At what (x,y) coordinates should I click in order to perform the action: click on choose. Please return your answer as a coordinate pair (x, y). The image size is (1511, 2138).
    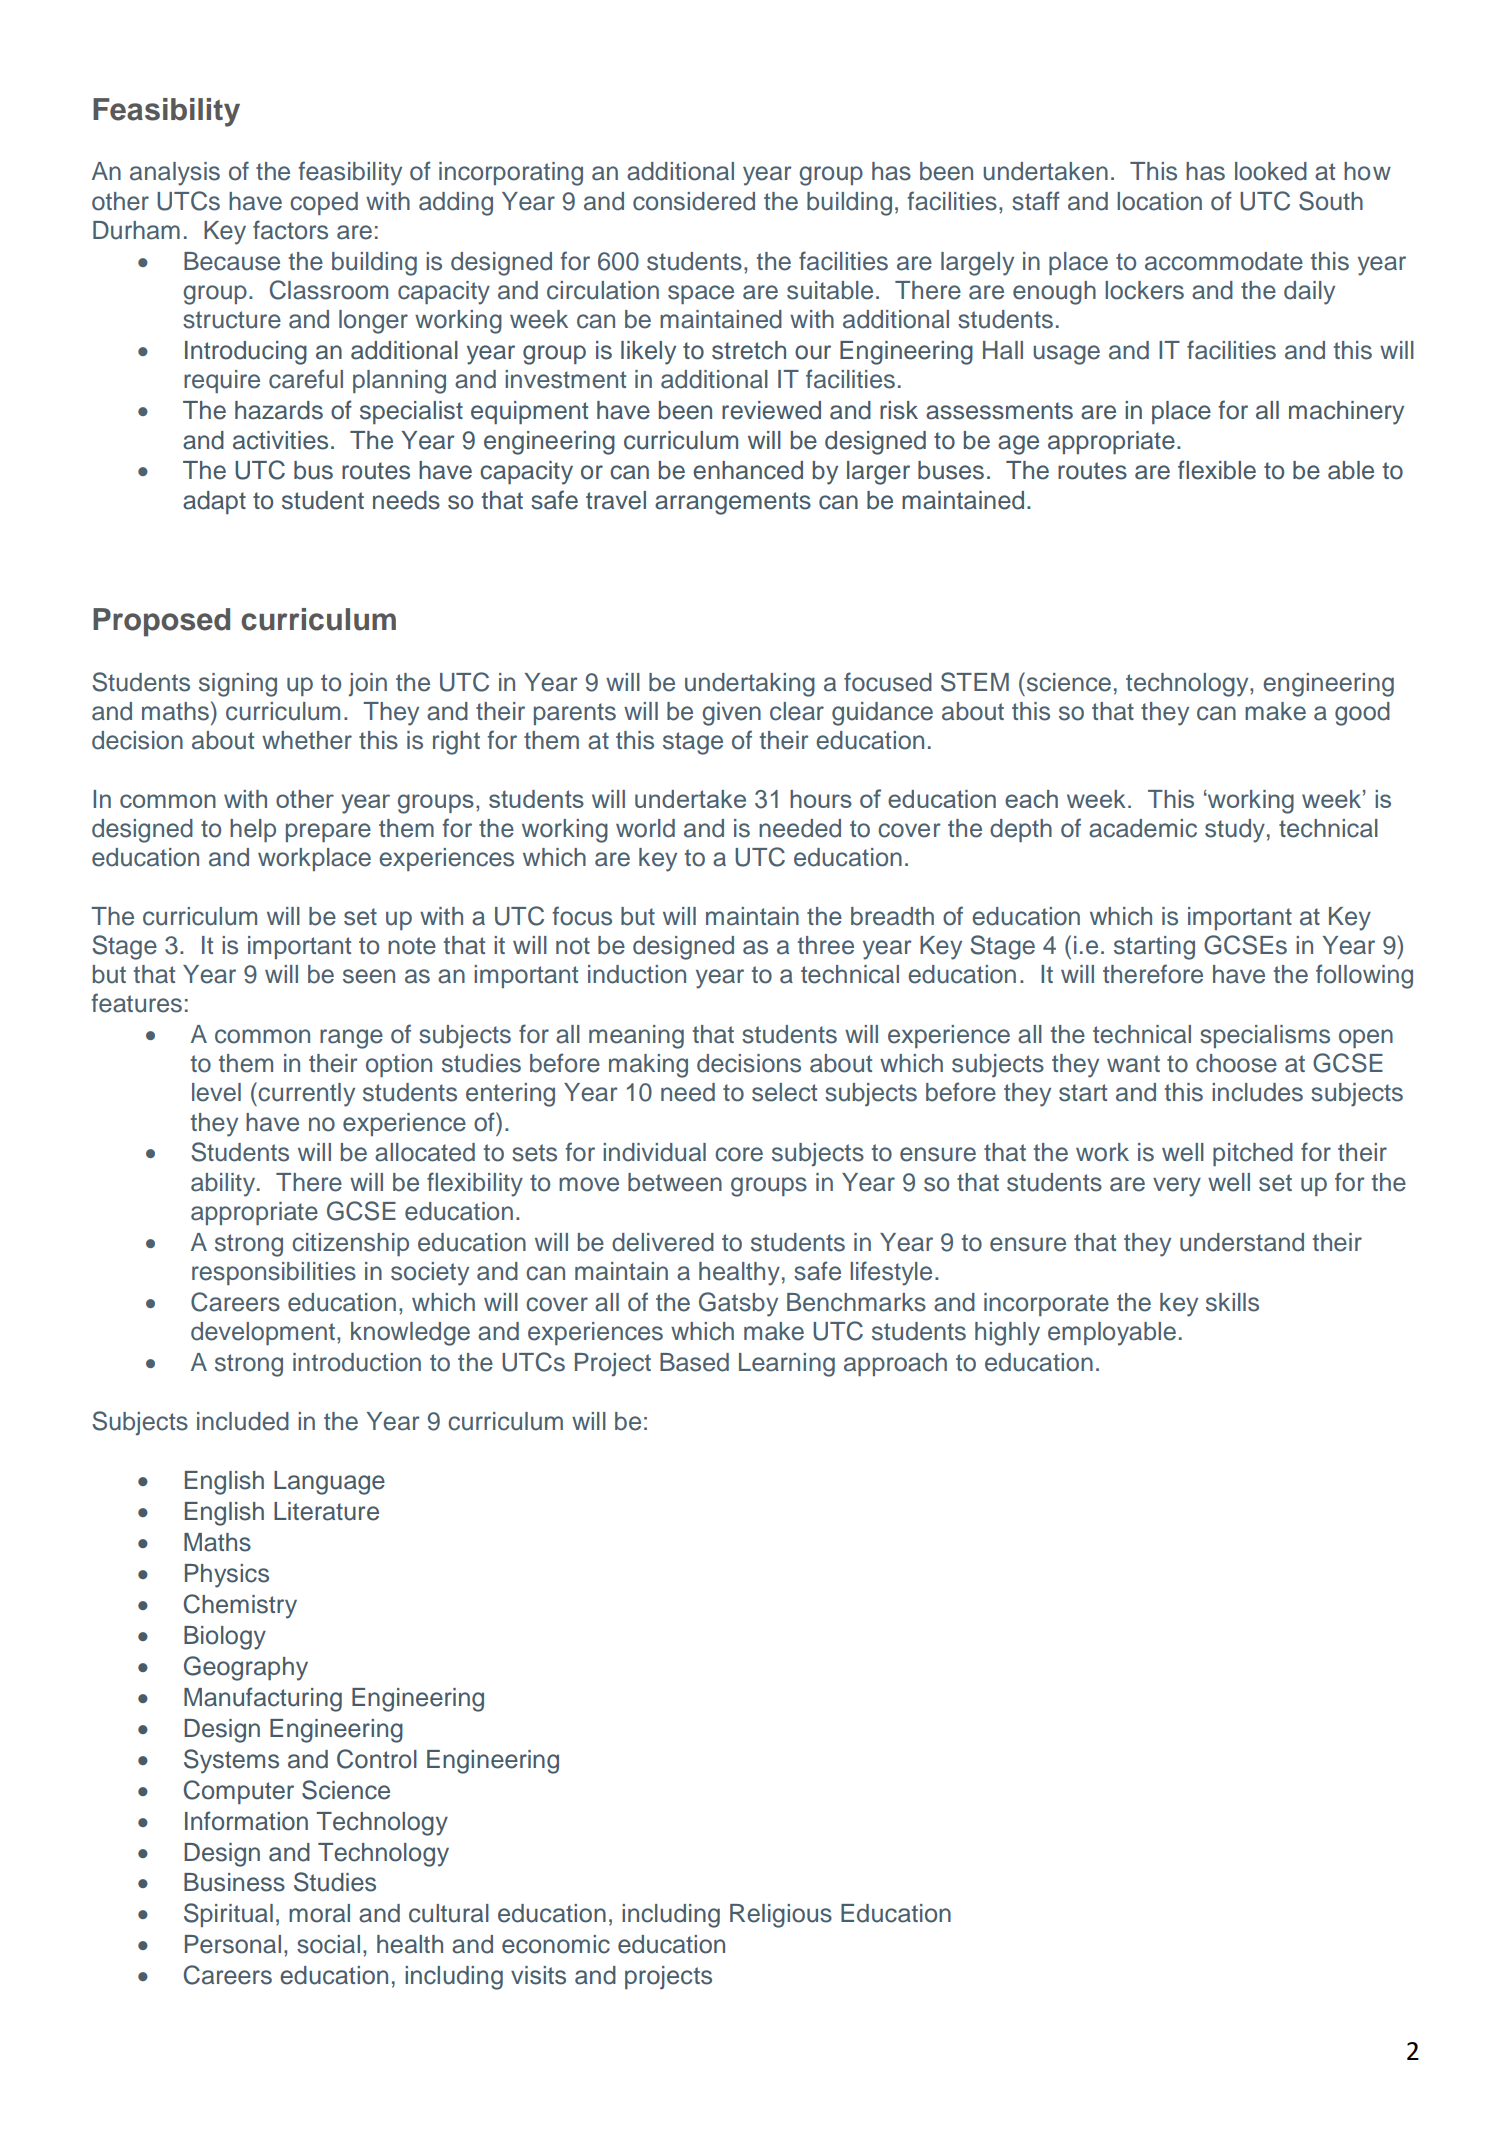
    Looking at the image, I should click on (1236, 1063).
